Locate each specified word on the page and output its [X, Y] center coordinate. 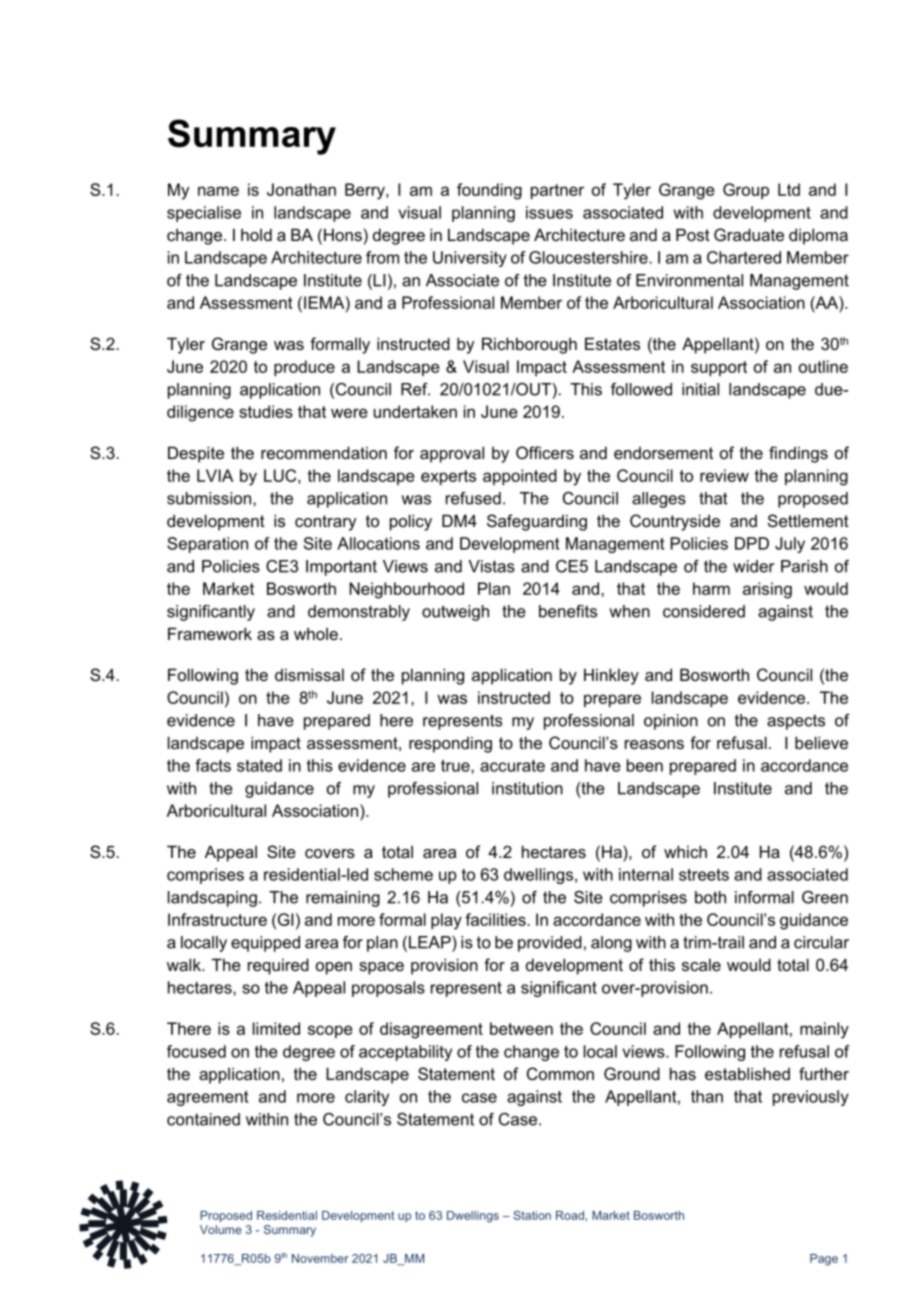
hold [256, 234]
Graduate [749, 234]
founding [489, 191]
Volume [221, 1229]
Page [824, 1260]
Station [532, 1215]
